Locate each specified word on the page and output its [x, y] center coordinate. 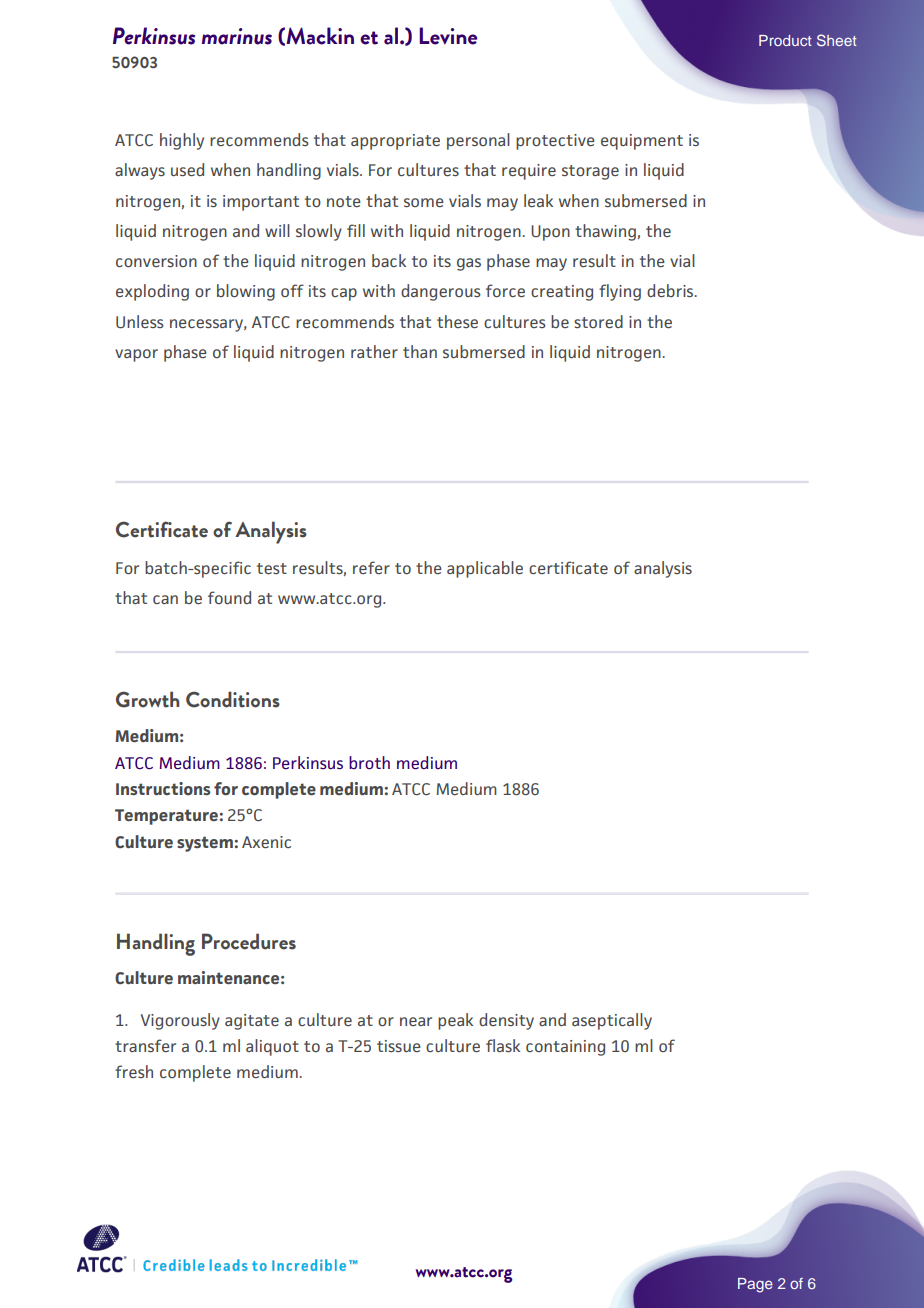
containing [565, 1048]
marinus [237, 36]
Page [755, 1285]
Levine [448, 36]
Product [785, 40]
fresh [134, 1071]
